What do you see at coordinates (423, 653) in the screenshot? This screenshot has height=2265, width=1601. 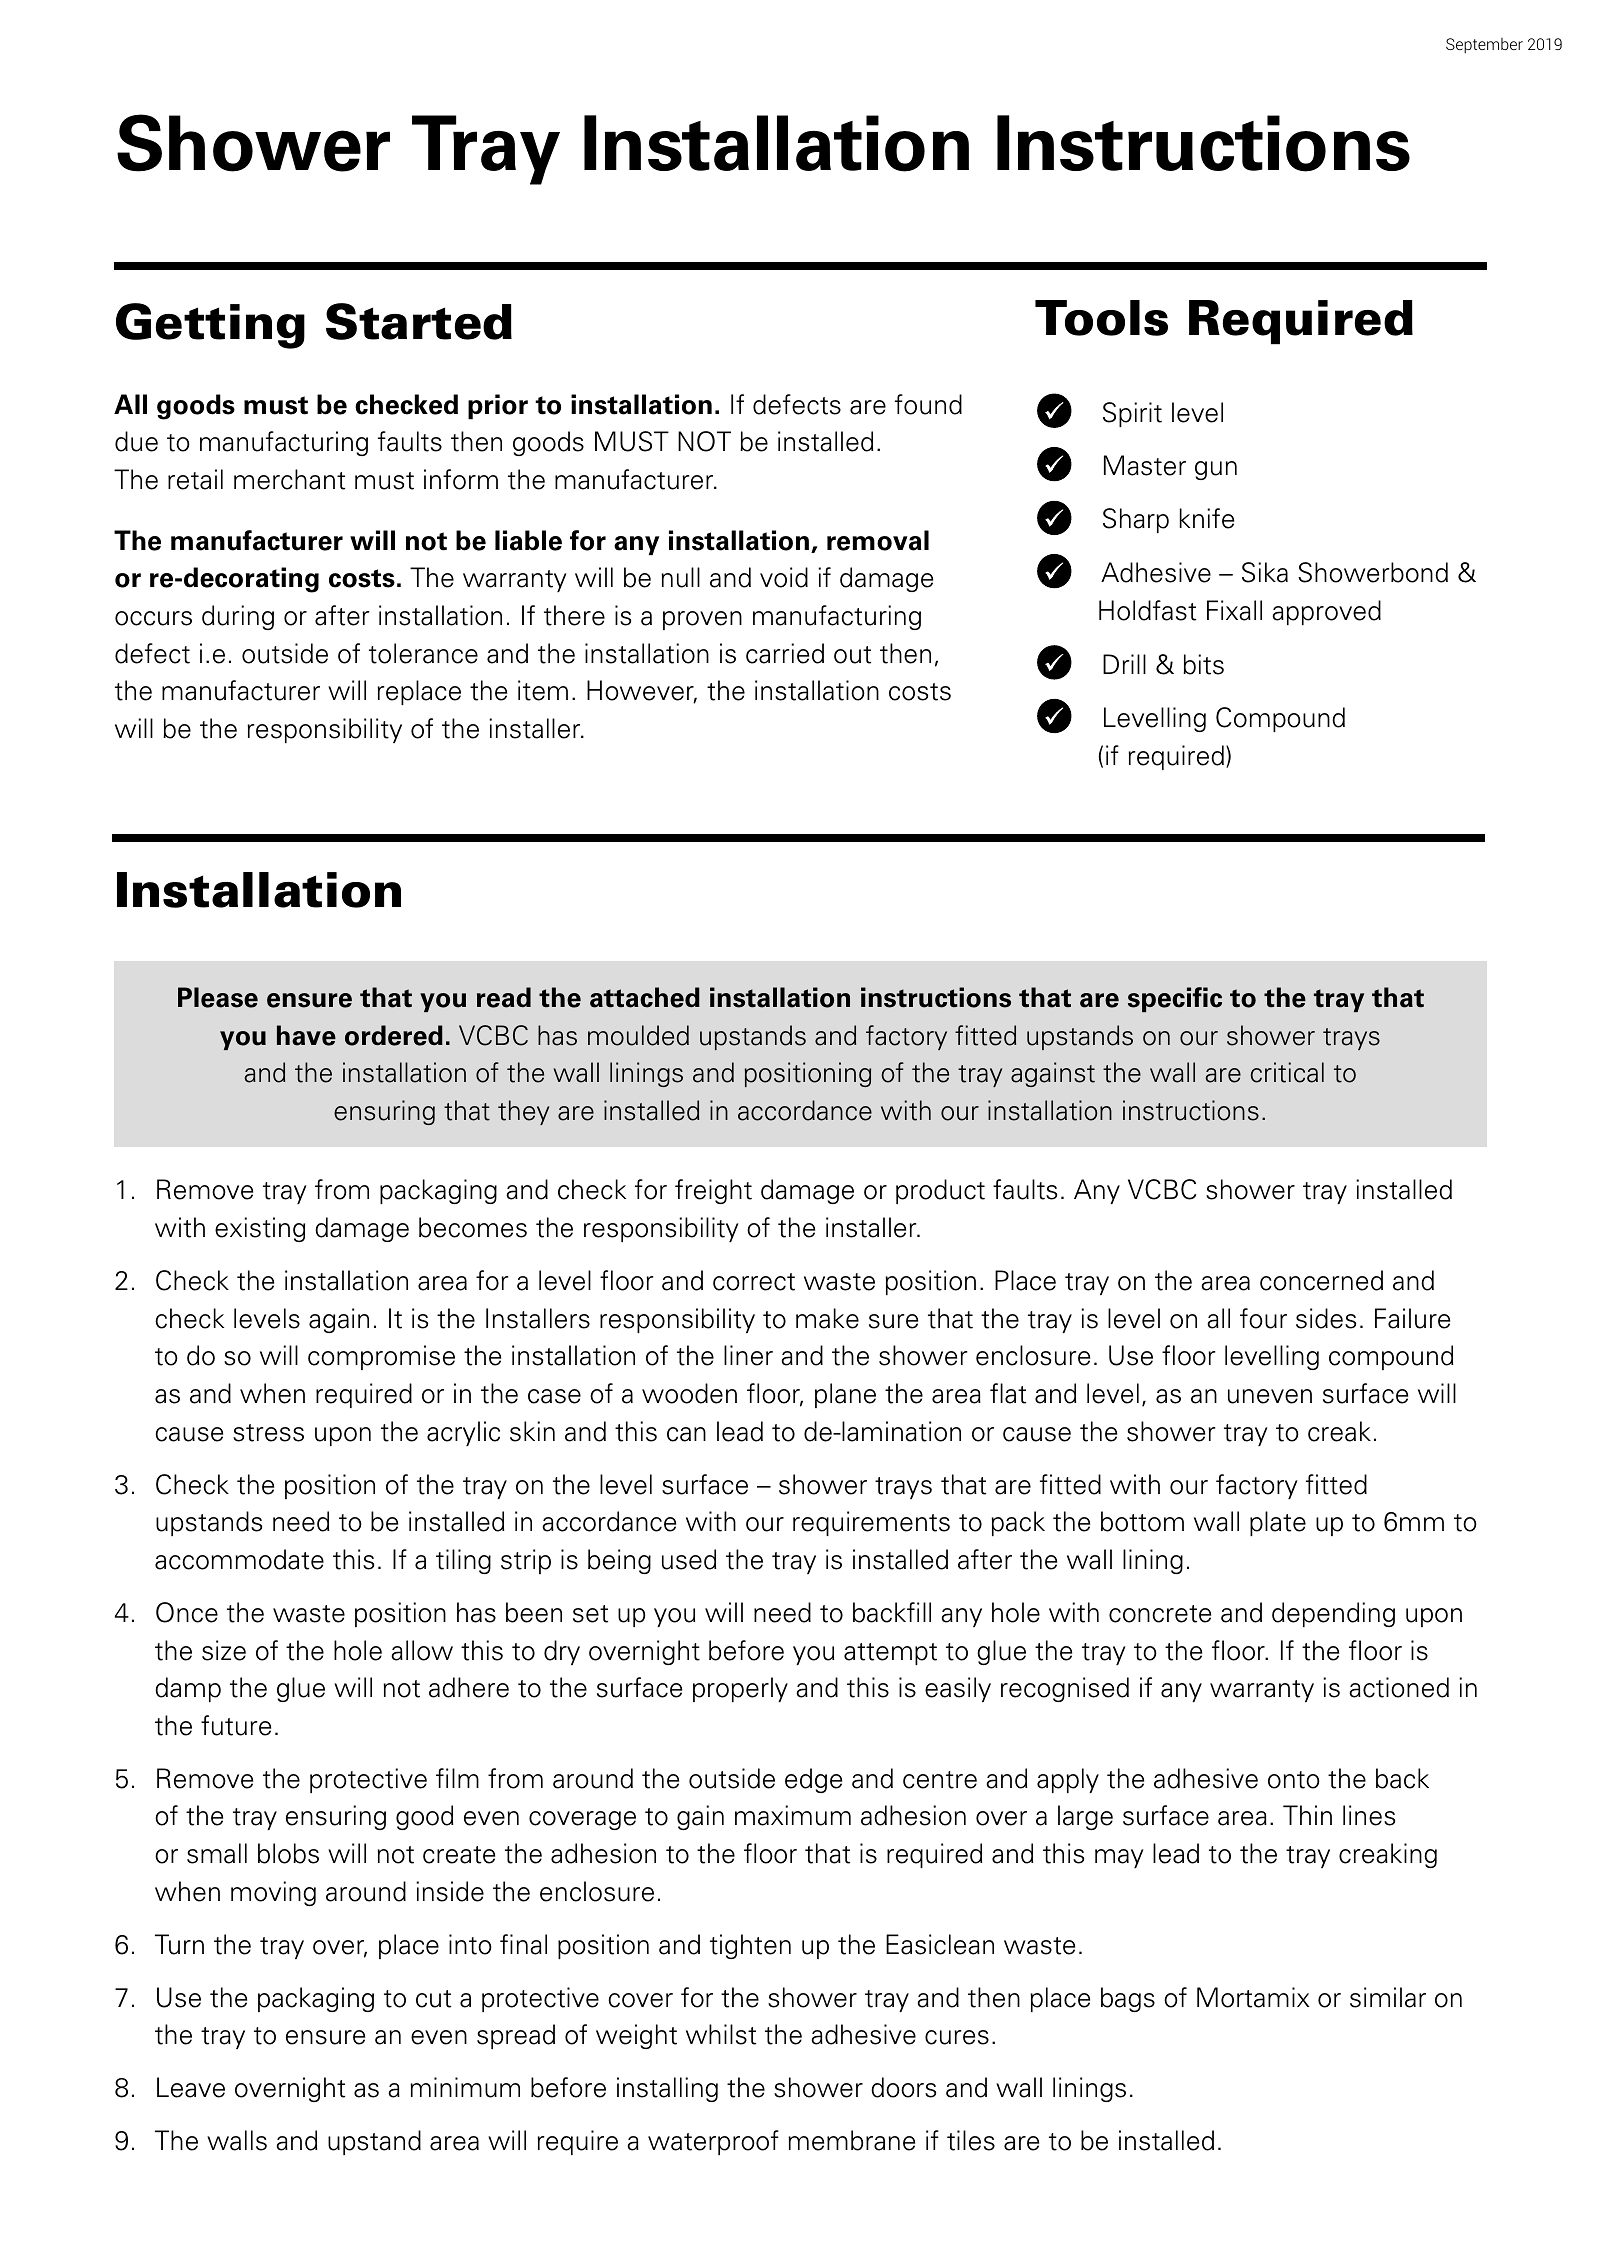 I see `tolerance` at bounding box center [423, 653].
